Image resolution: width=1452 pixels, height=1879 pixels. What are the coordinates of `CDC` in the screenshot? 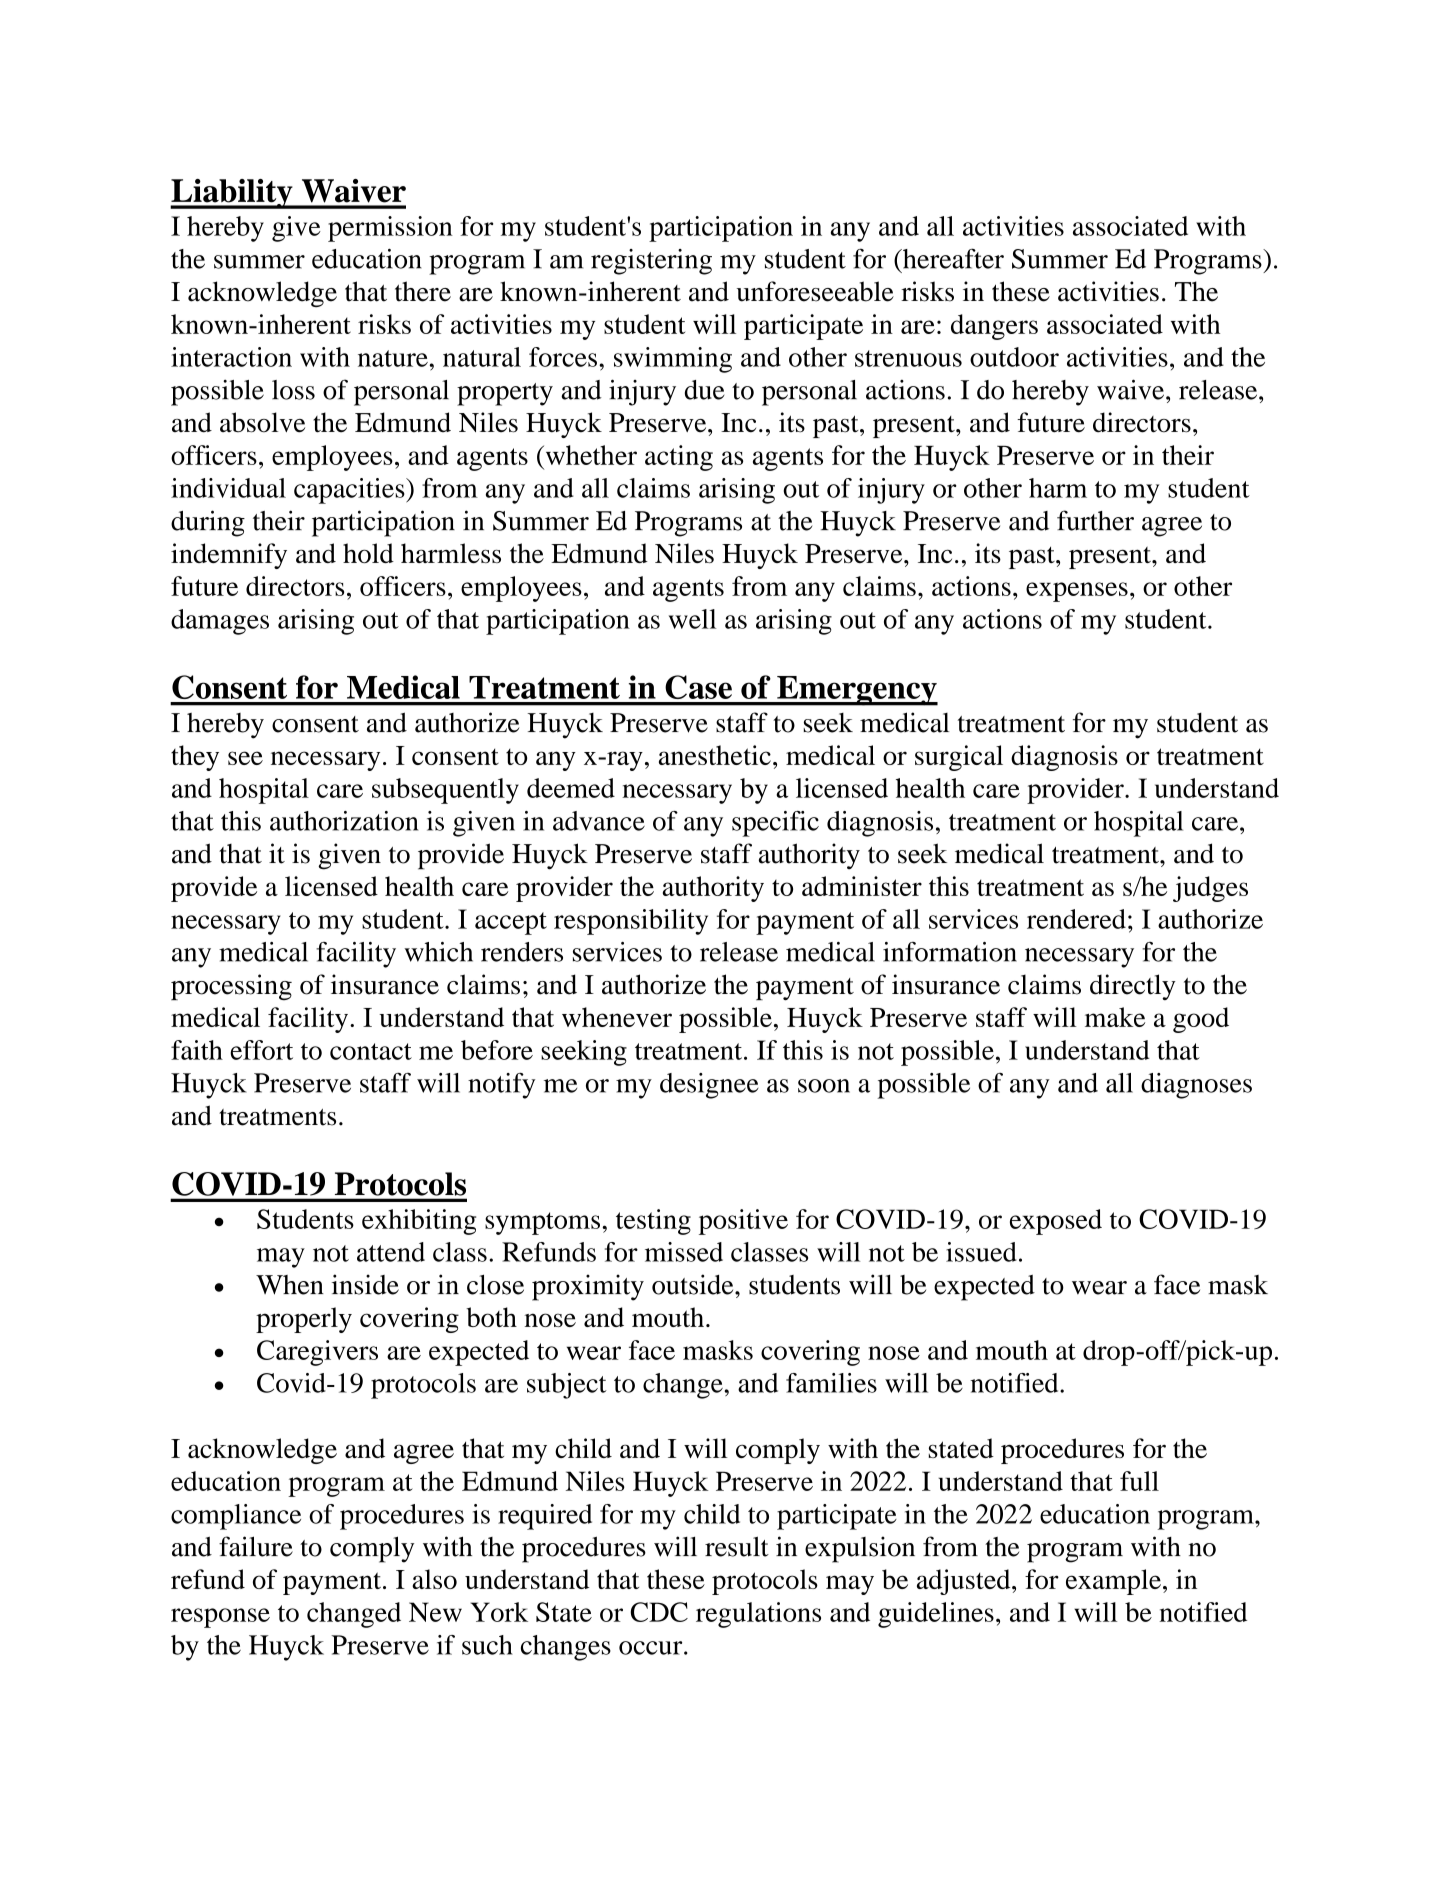 It's located at (659, 1612).
